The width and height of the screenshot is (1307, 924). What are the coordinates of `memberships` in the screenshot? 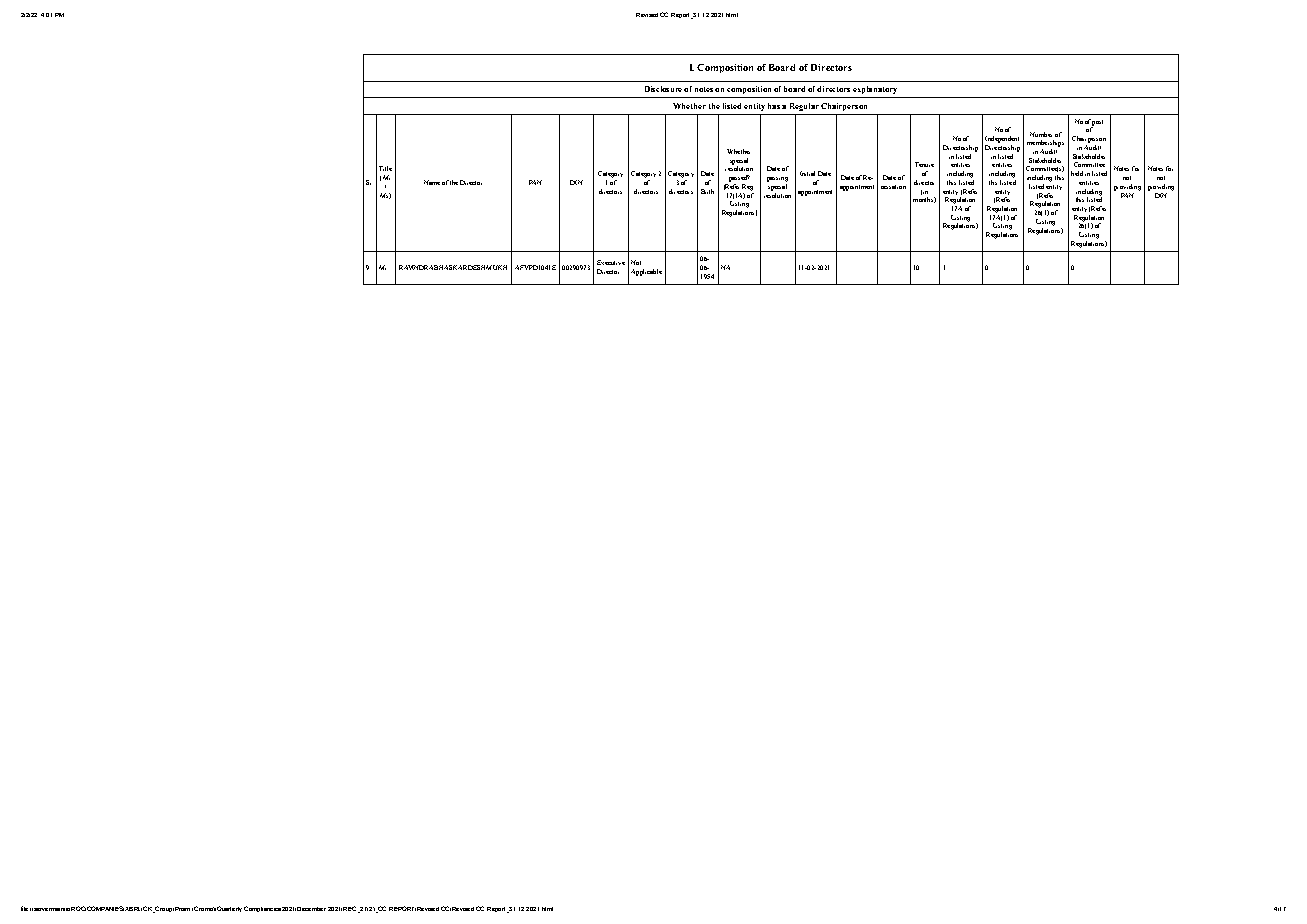 It's located at (1045, 143).
